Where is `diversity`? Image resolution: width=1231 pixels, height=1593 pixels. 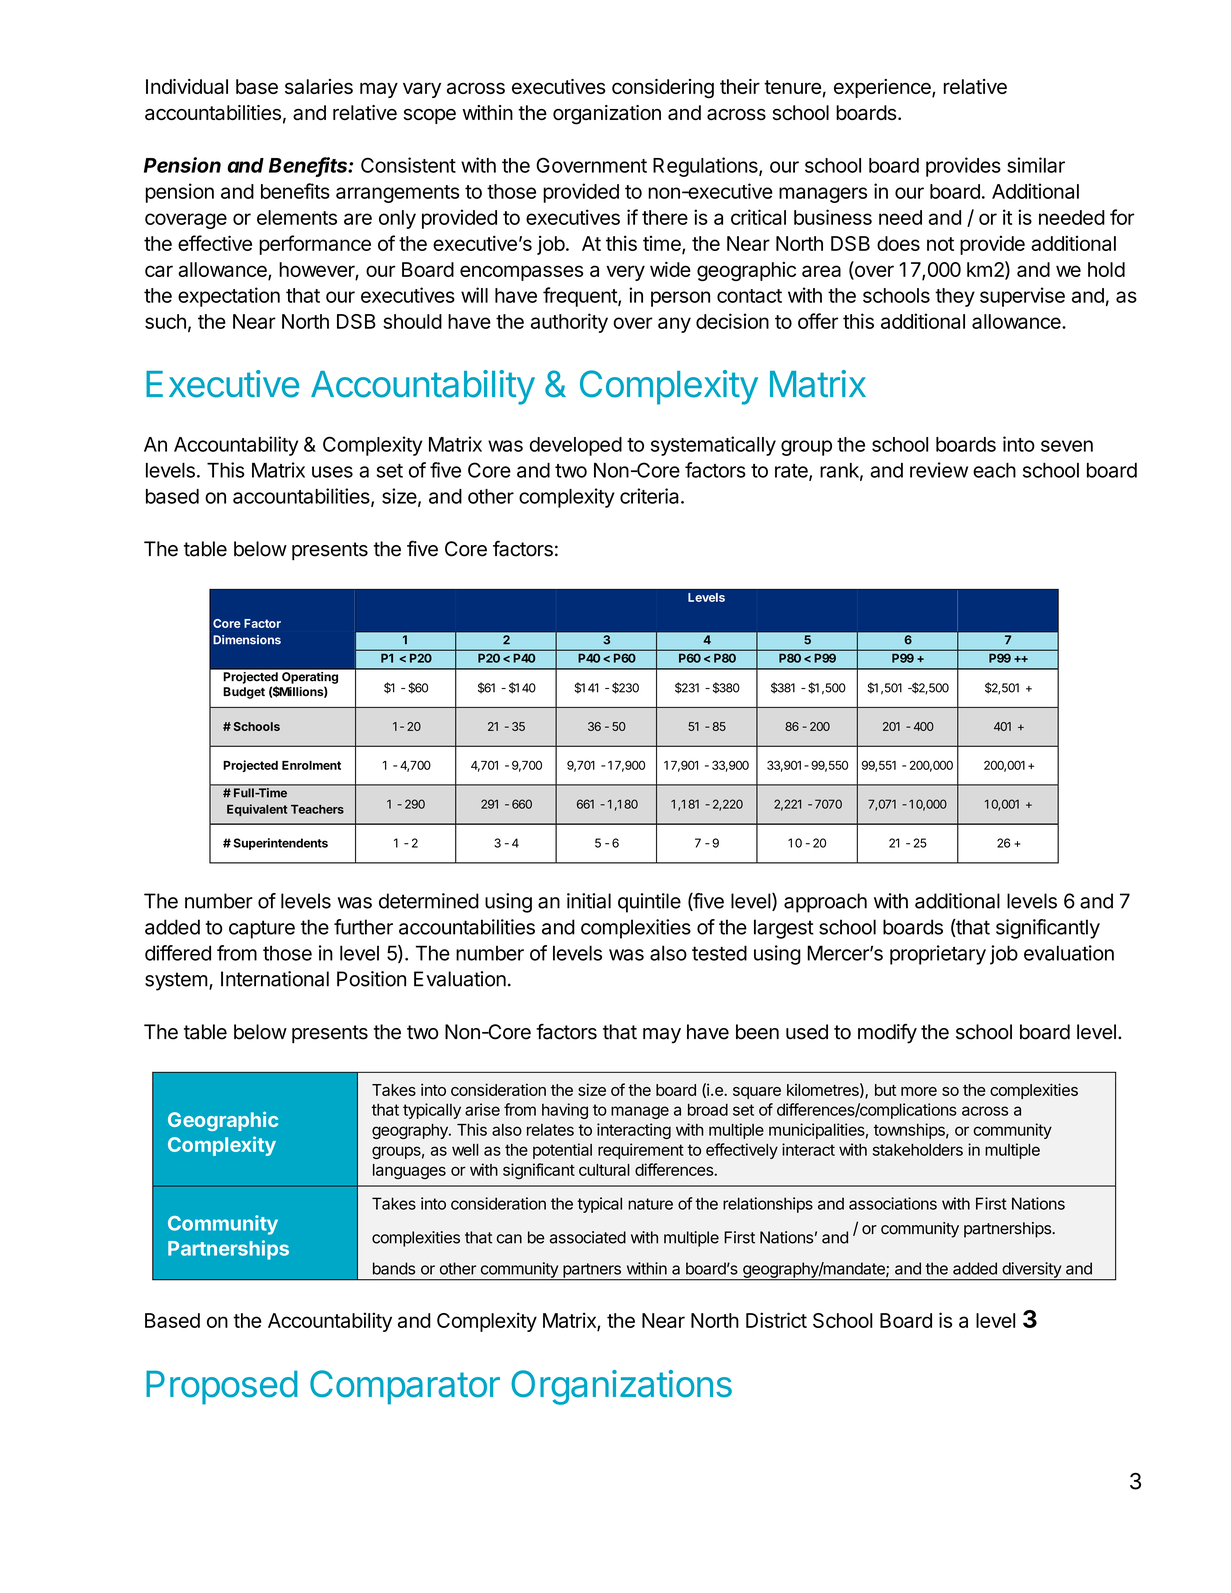 diversity is located at coordinates (1031, 1271).
